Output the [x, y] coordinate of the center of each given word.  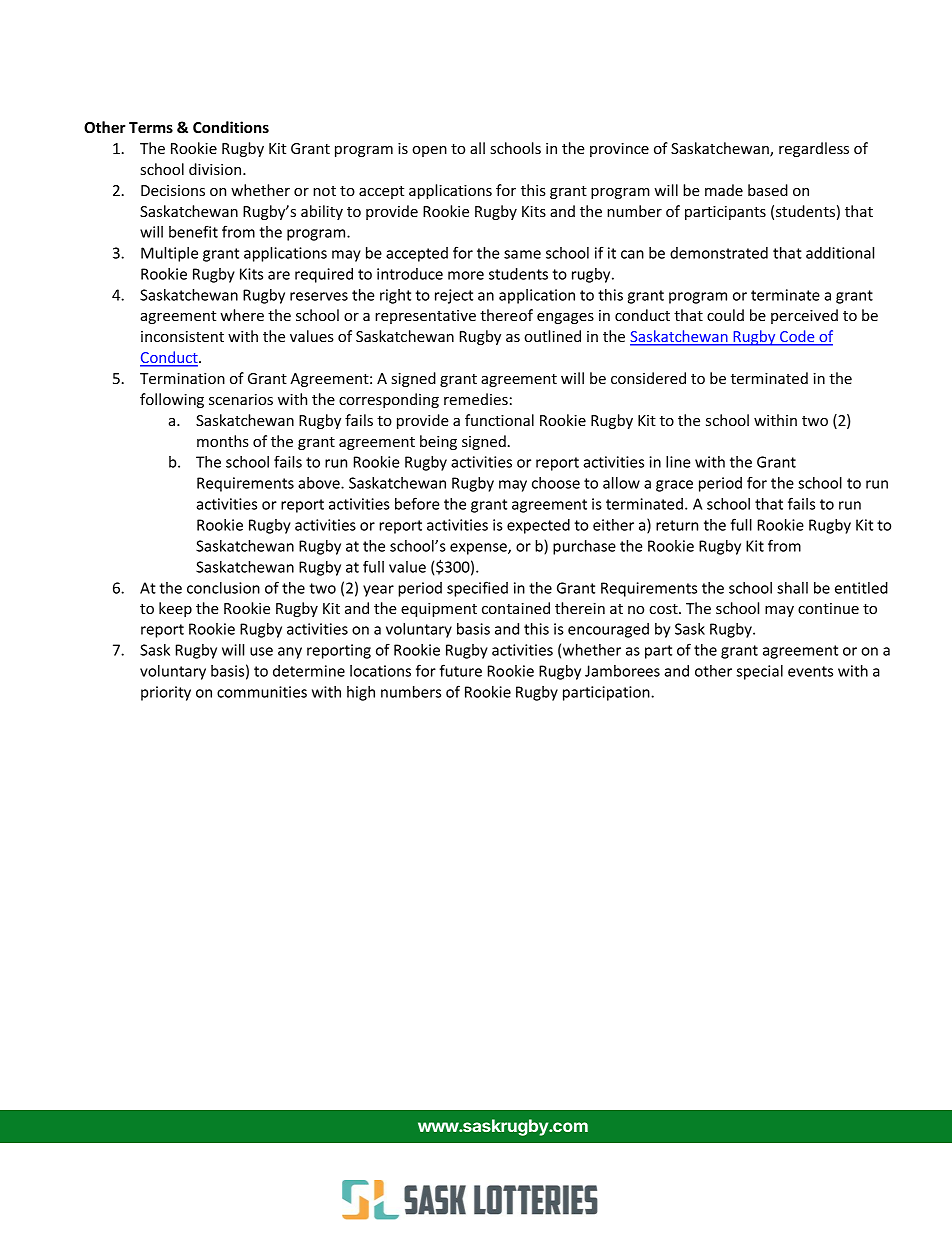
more [466, 275]
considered [648, 378]
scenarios [241, 399]
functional [499, 420]
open [429, 151]
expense [479, 549]
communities [262, 692]
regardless [814, 149]
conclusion [223, 588]
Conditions [231, 127]
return [677, 525]
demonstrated [719, 253]
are [279, 275]
